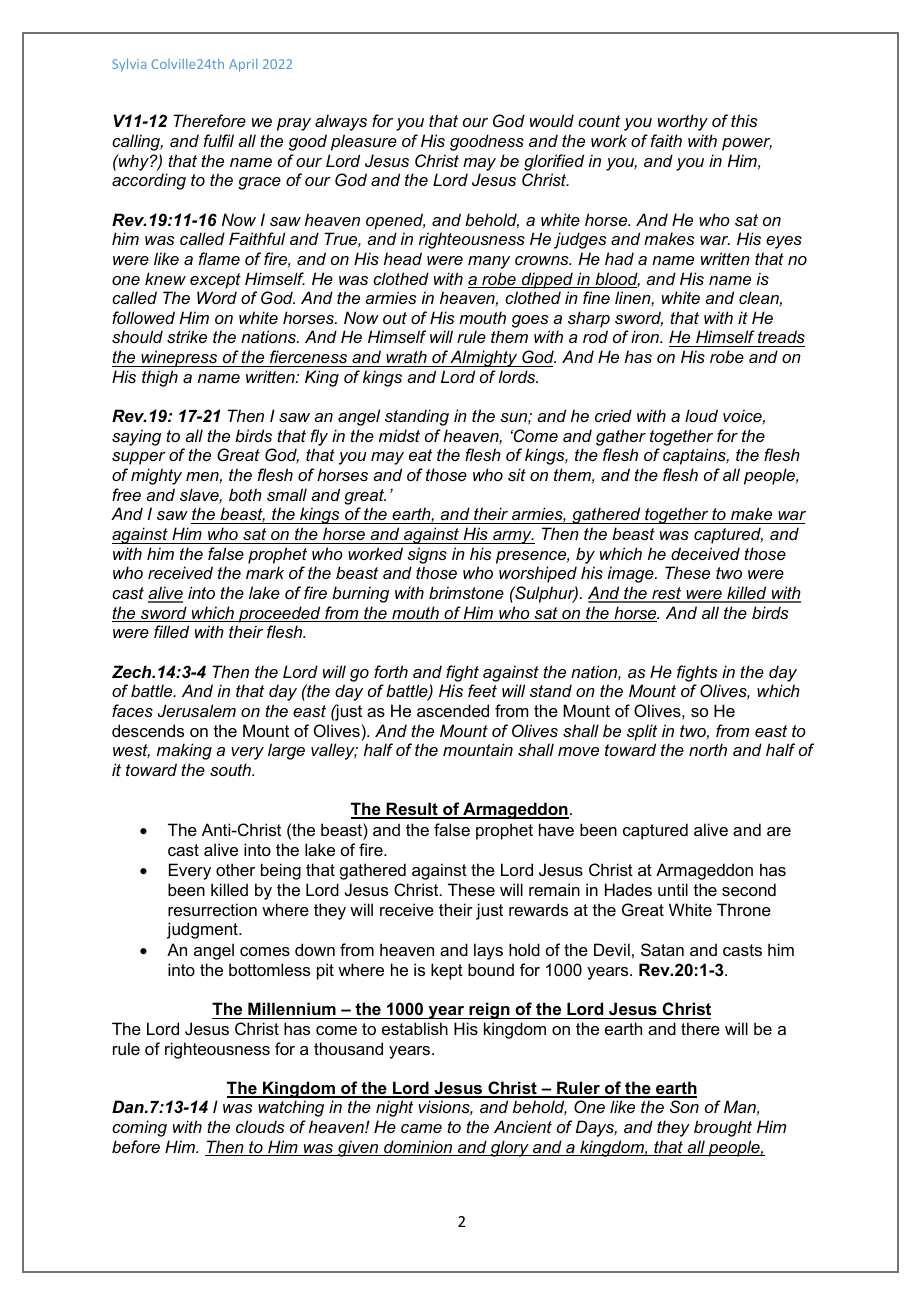 Image resolution: width=924 pixels, height=1308 pixels. What do you see at coordinates (219, 140) in the image?
I see `fulfil` at bounding box center [219, 140].
